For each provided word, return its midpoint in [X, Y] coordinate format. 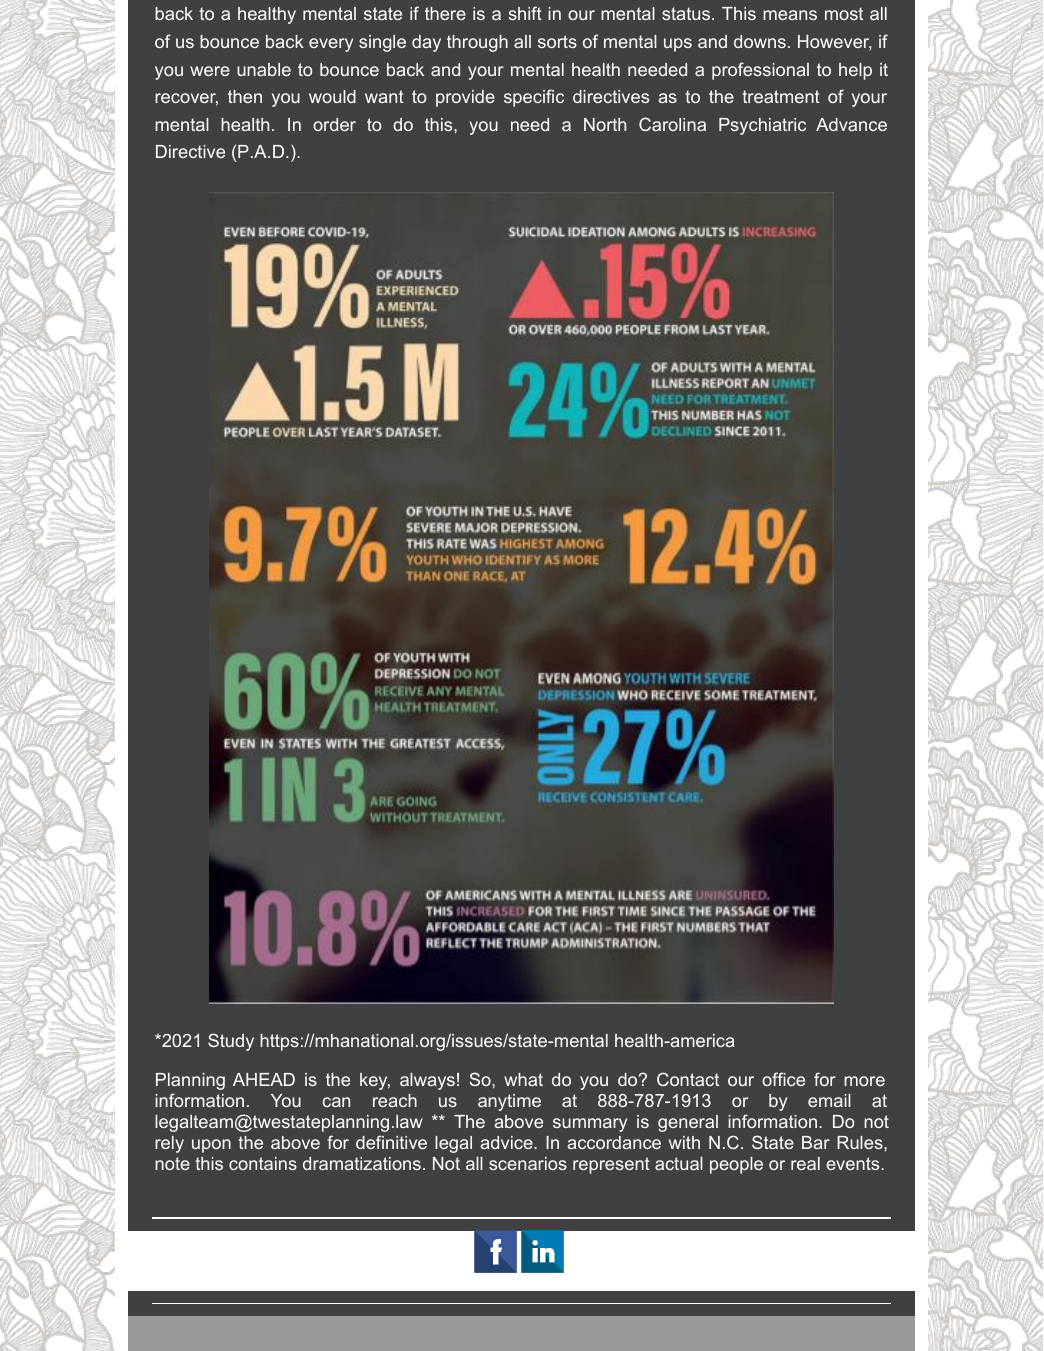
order [334, 124]
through [477, 43]
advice [507, 1142]
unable [264, 69]
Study [231, 1042]
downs [760, 41]
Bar [816, 1142]
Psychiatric [762, 126]
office [783, 1079]
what [523, 1079]
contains [263, 1163]
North [605, 124]
